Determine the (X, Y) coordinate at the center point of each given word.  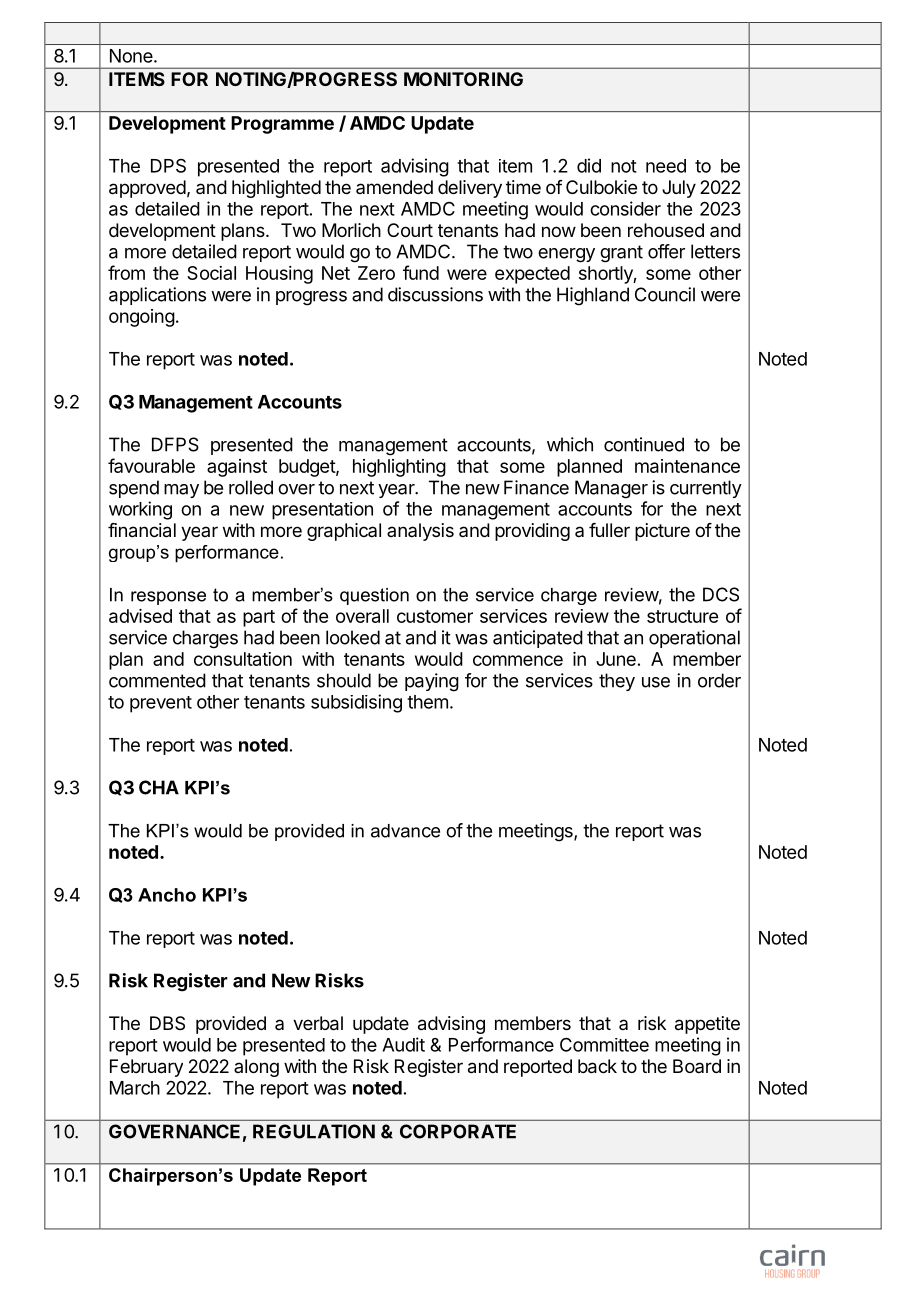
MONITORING (463, 79)
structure (682, 616)
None (131, 56)
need (666, 166)
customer (435, 616)
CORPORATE (458, 1131)
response (168, 598)
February (146, 1068)
